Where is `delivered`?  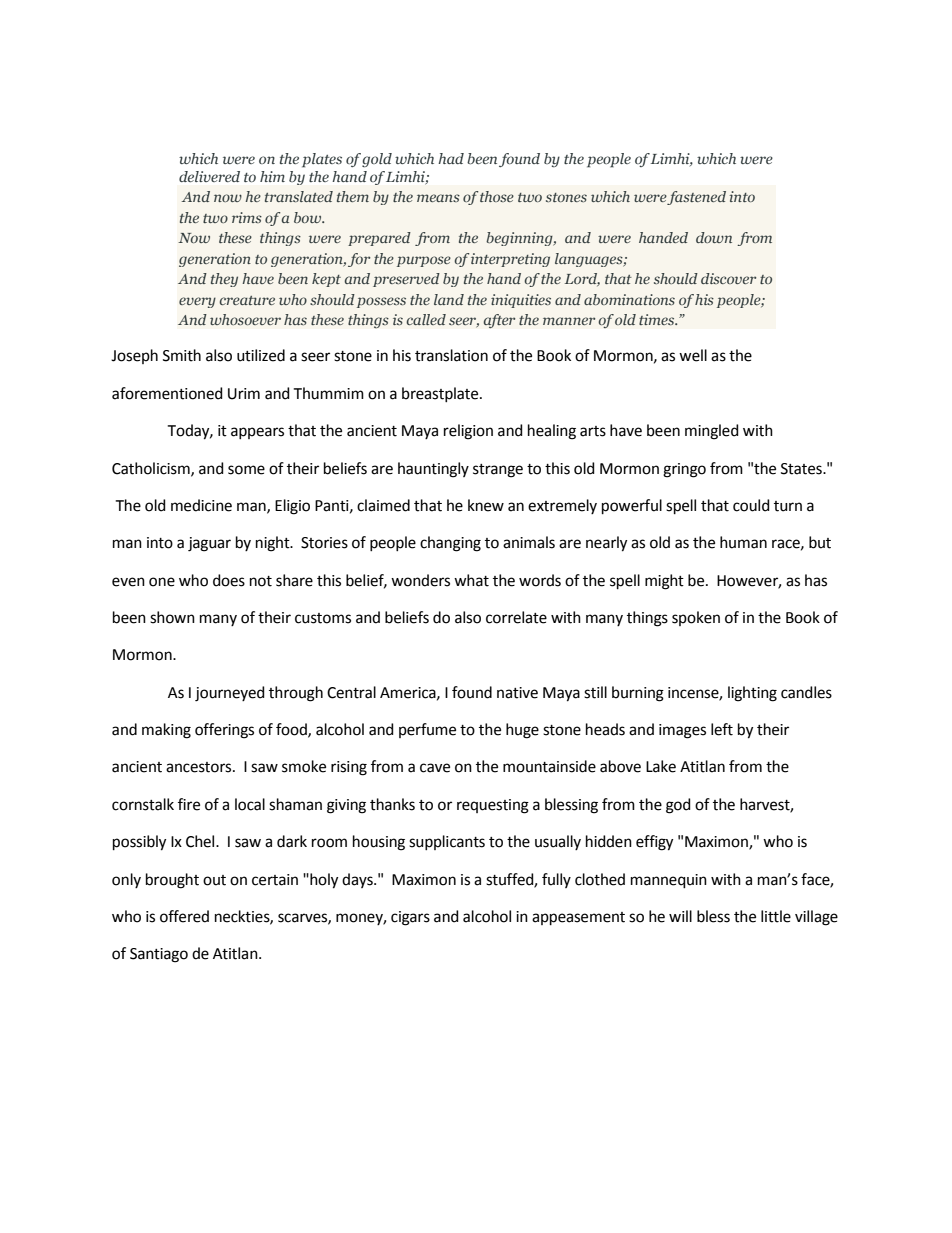 delivered is located at coordinates (209, 176).
